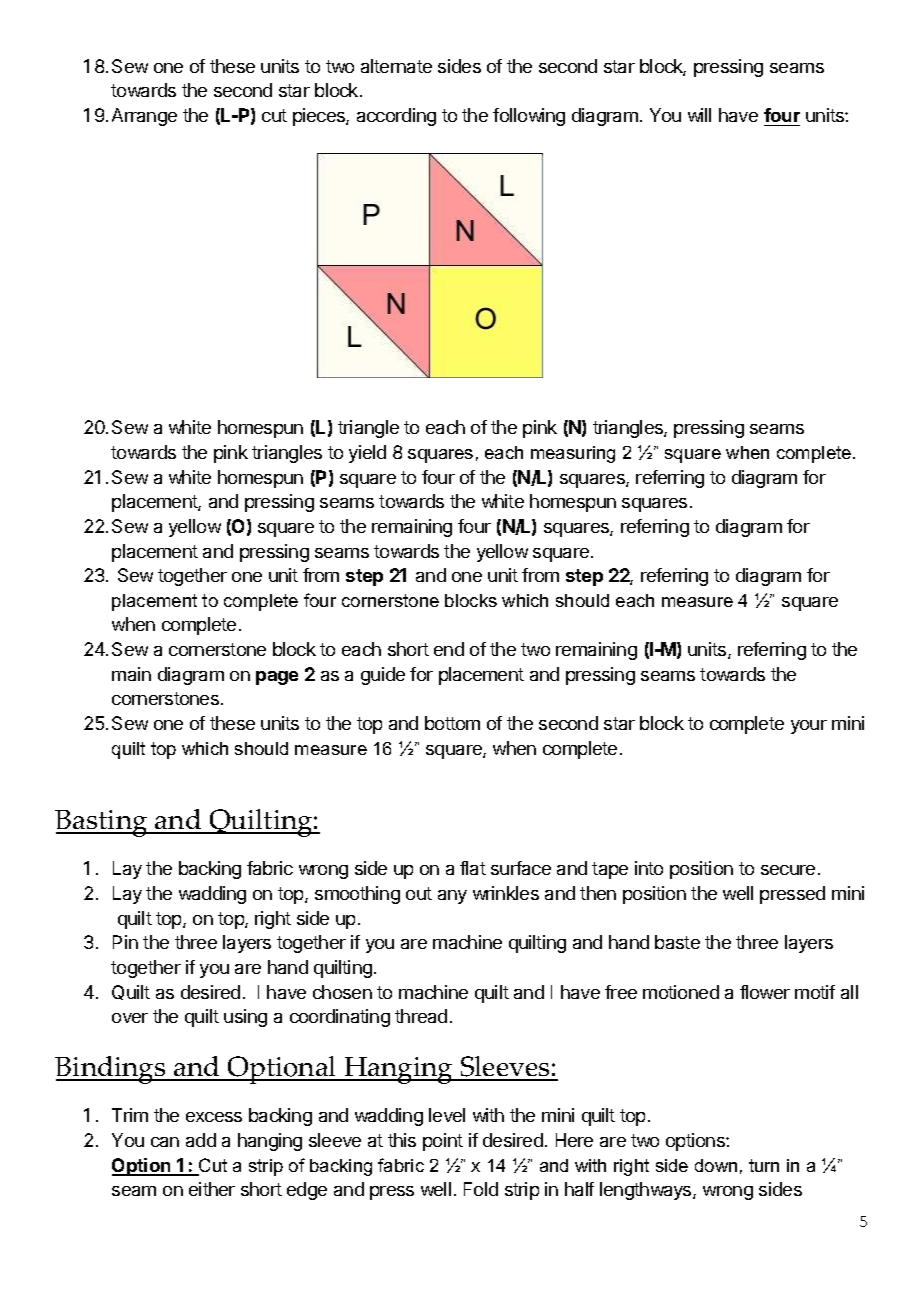  What do you see at coordinates (165, 1142) in the image?
I see `can` at bounding box center [165, 1142].
